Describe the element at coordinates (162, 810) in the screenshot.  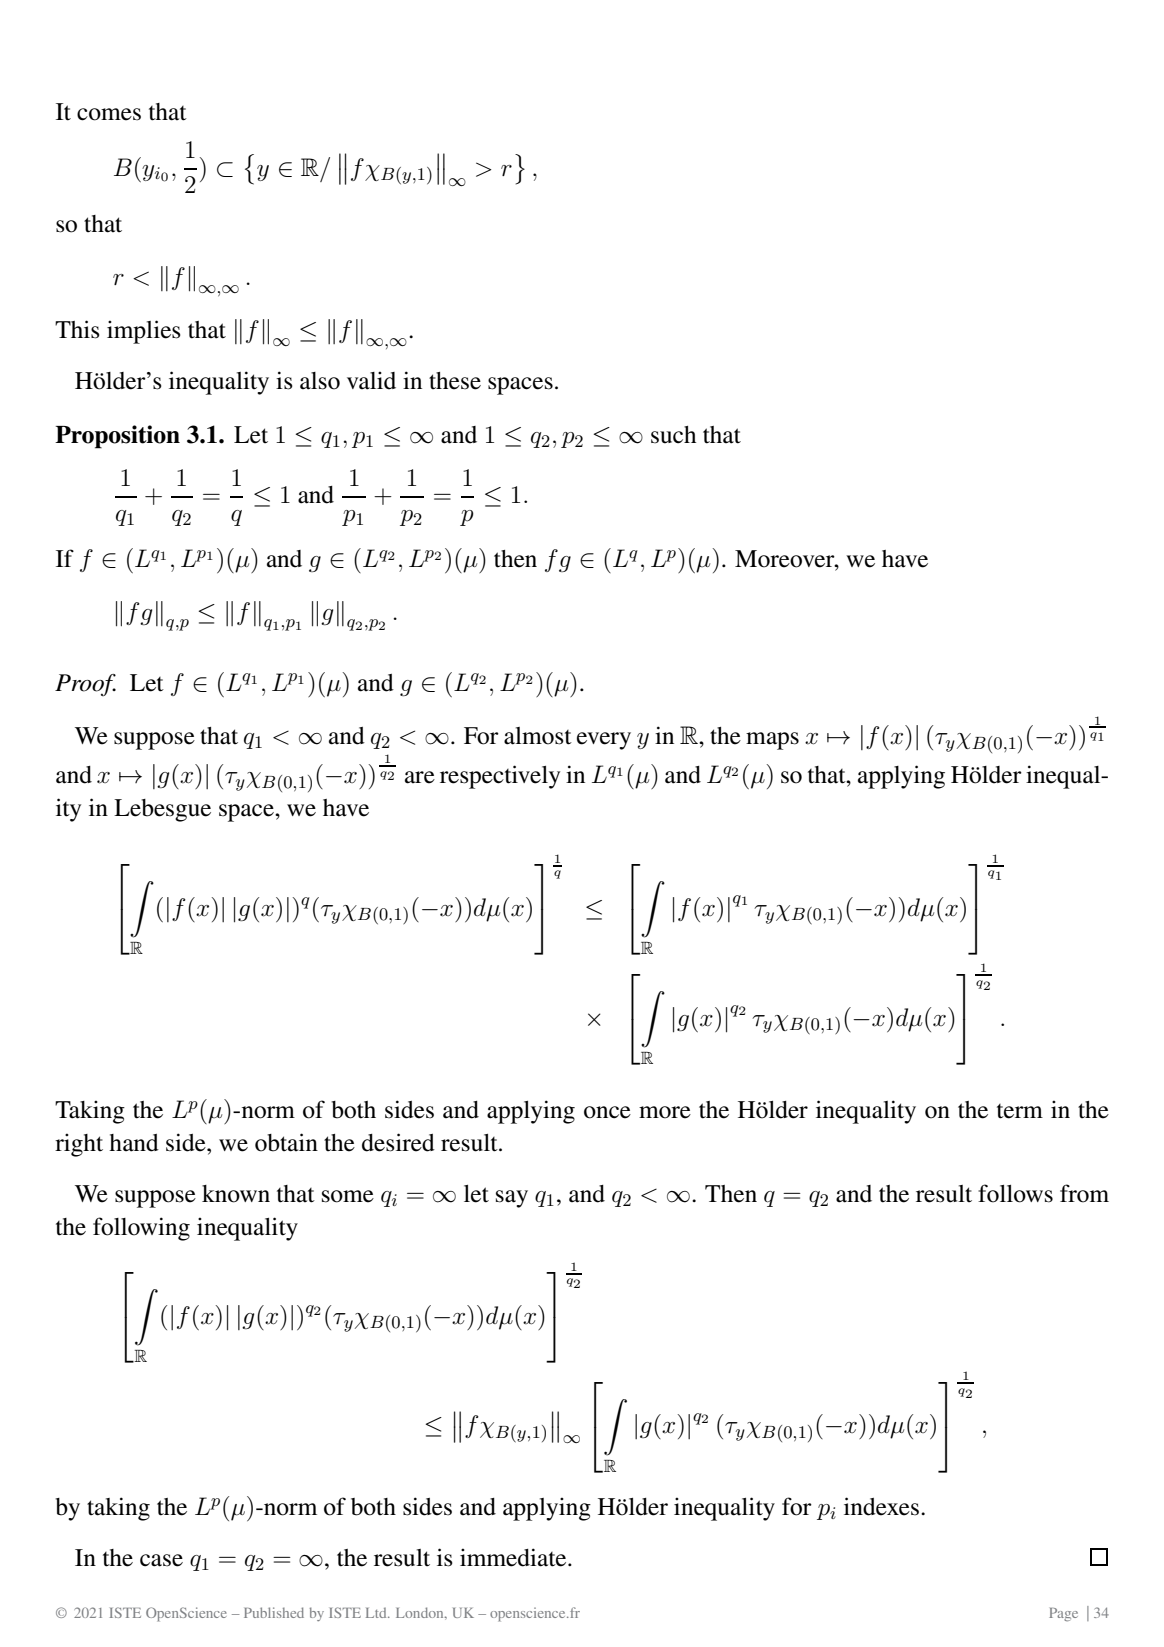
I see `Lebesgue` at that location.
